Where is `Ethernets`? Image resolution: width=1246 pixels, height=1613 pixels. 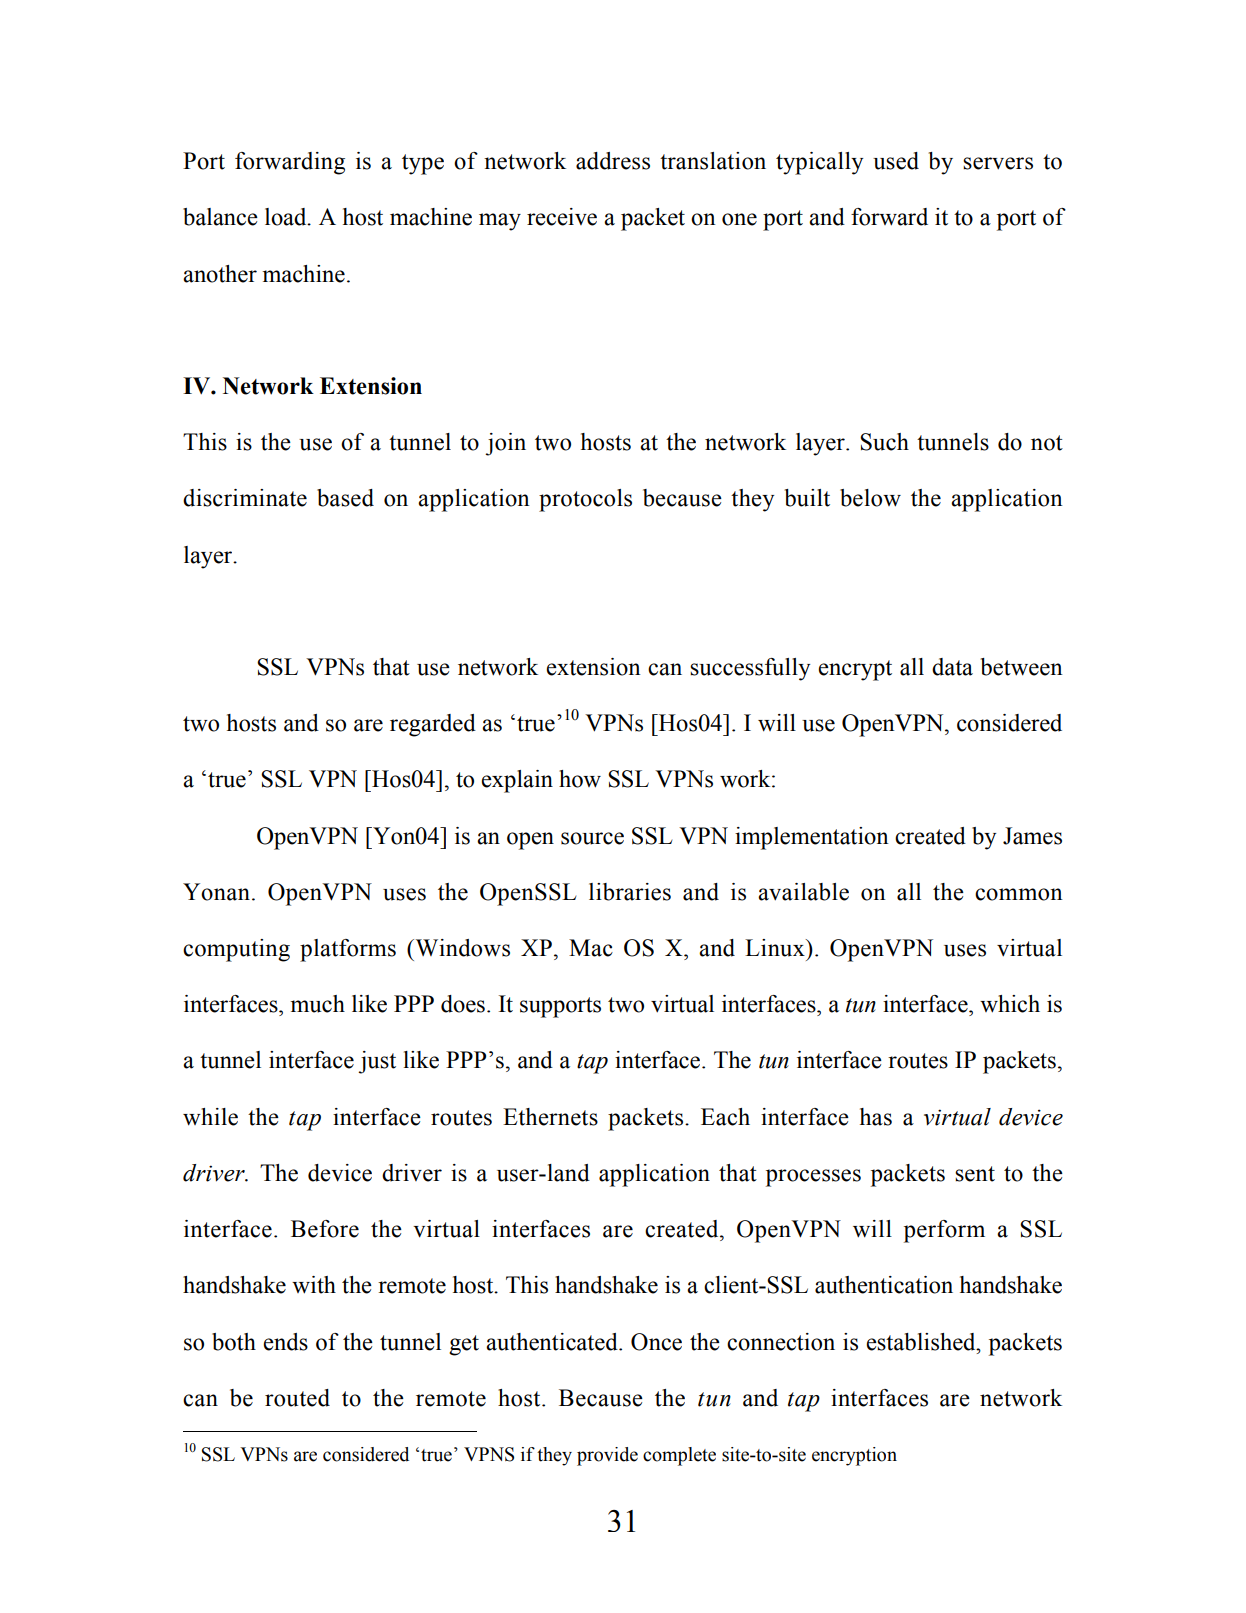 Ethernets is located at coordinates (550, 1117).
